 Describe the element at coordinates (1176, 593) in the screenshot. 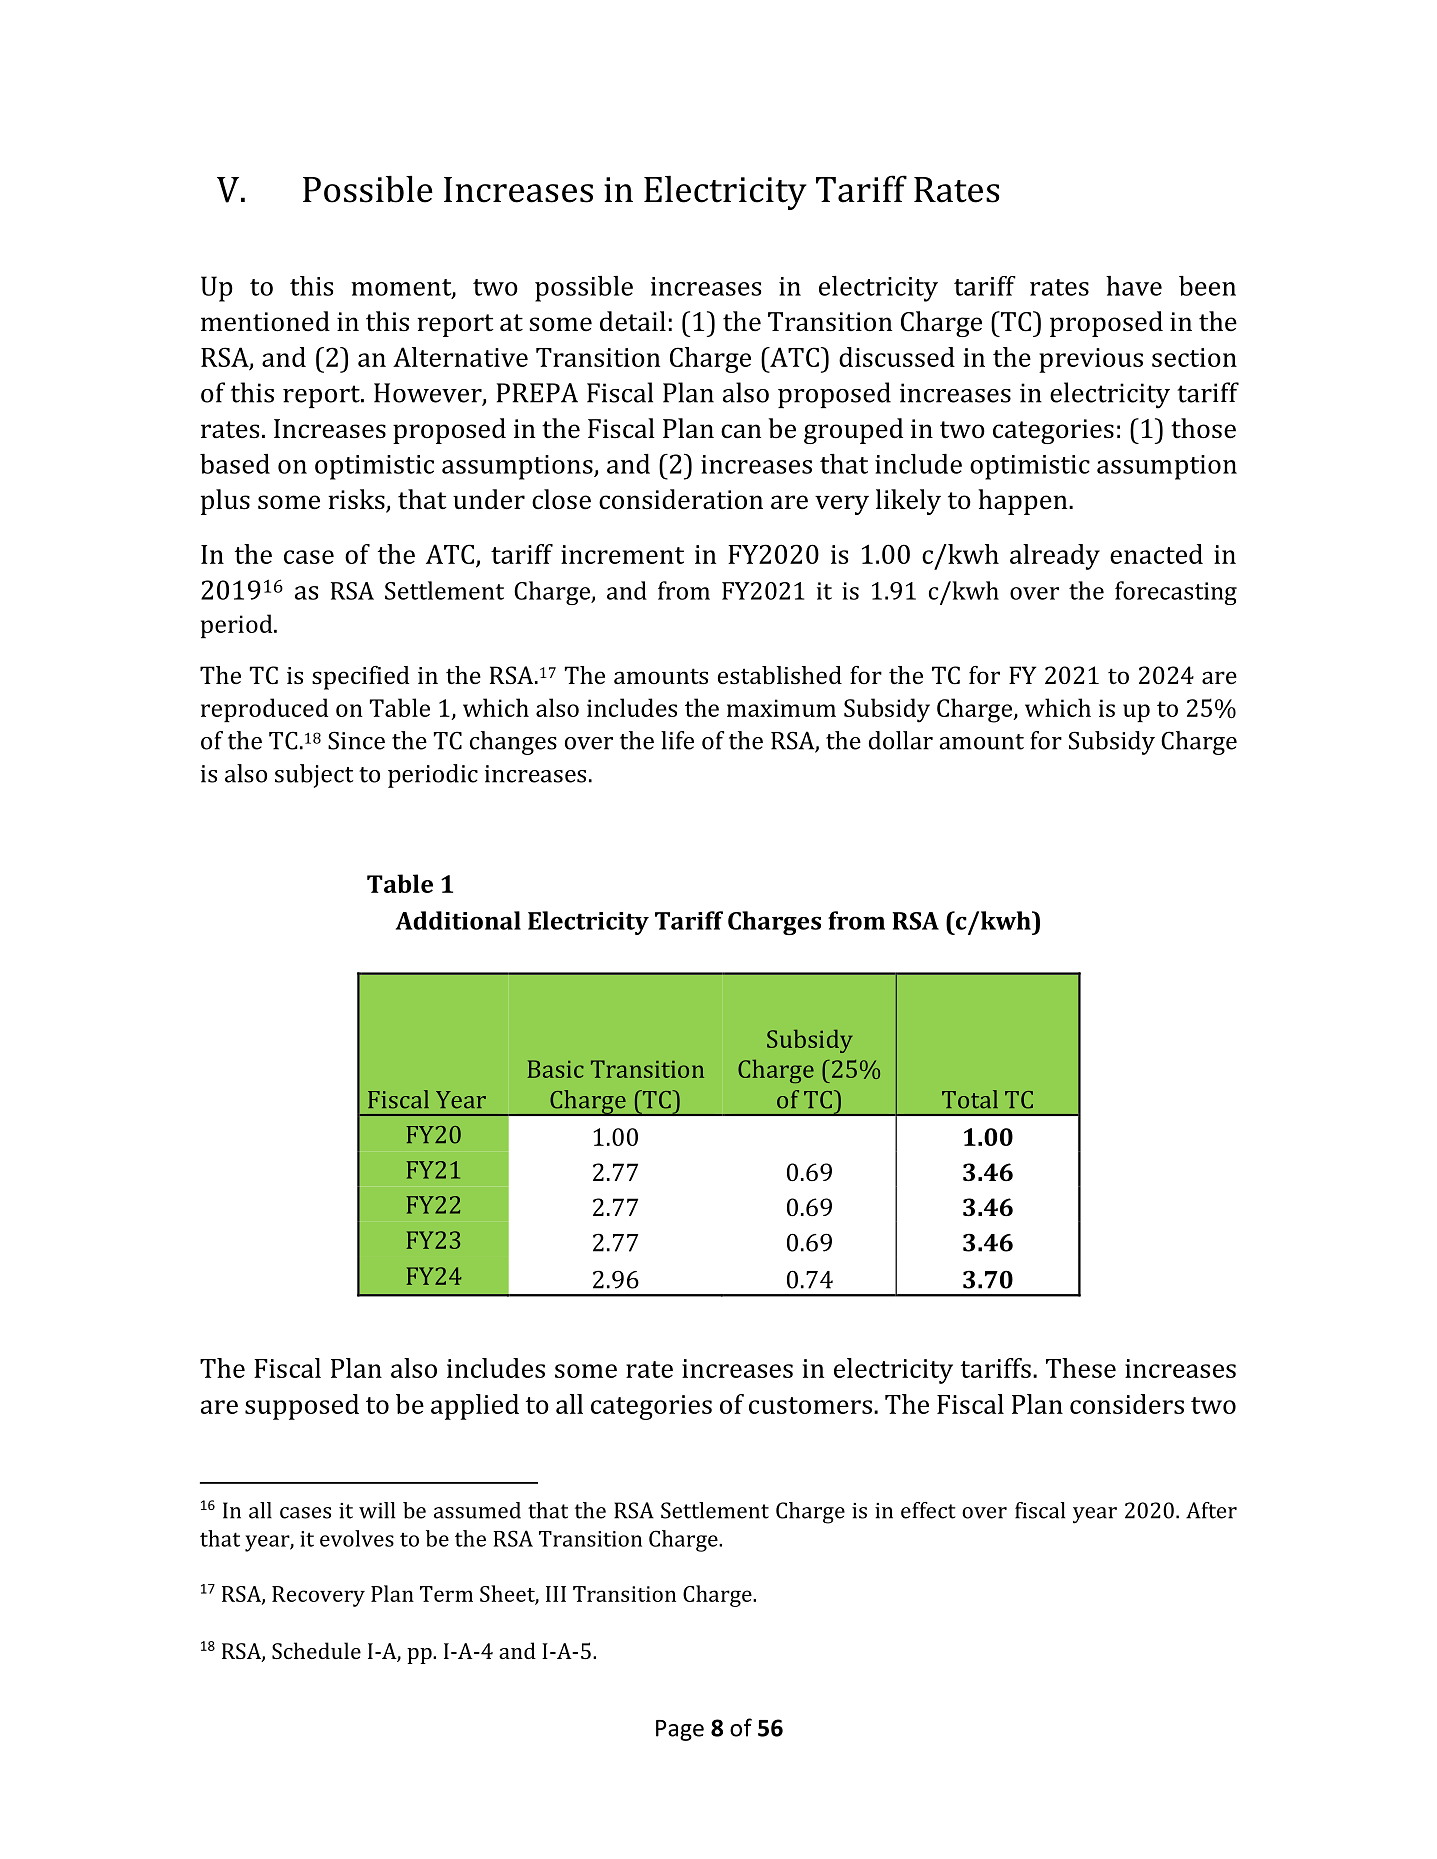

I see `forecasting` at that location.
